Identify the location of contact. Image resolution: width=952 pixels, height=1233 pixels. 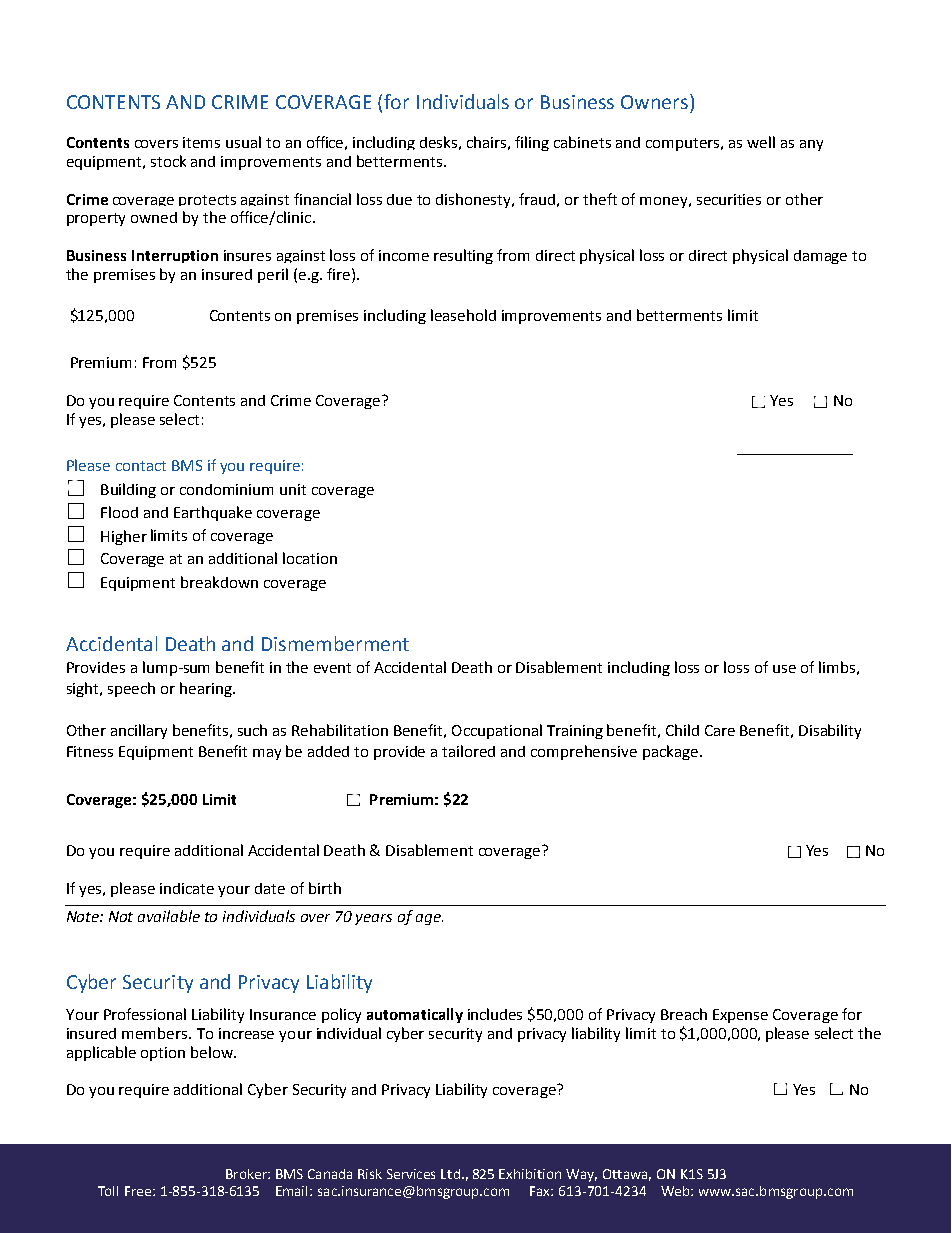
(141, 466).
